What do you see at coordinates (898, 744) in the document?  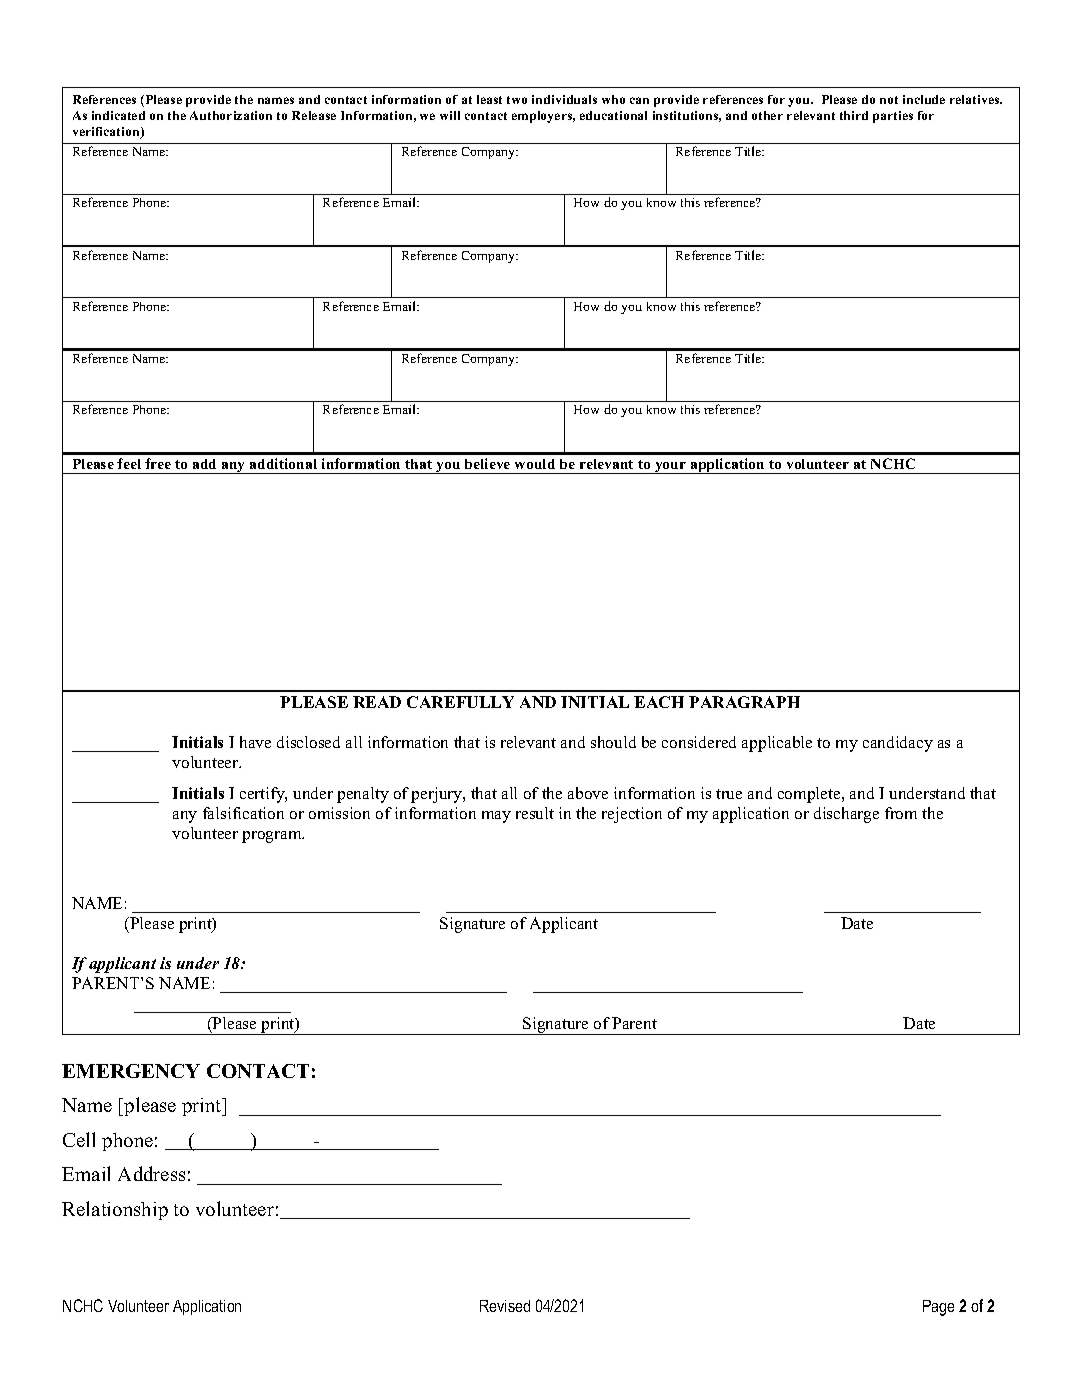 I see `candidacy` at bounding box center [898, 744].
